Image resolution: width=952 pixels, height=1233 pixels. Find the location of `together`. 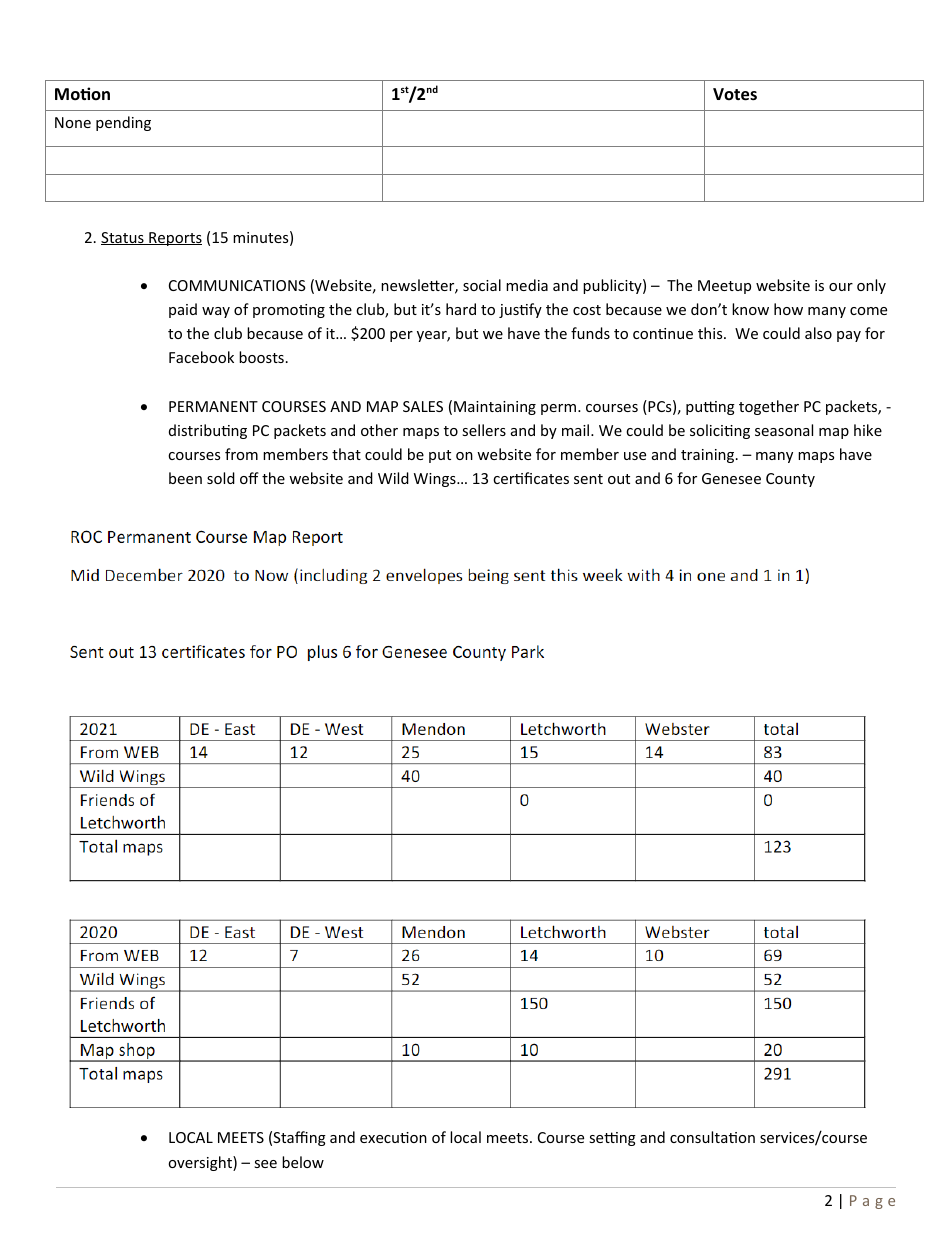

together is located at coordinates (769, 407).
